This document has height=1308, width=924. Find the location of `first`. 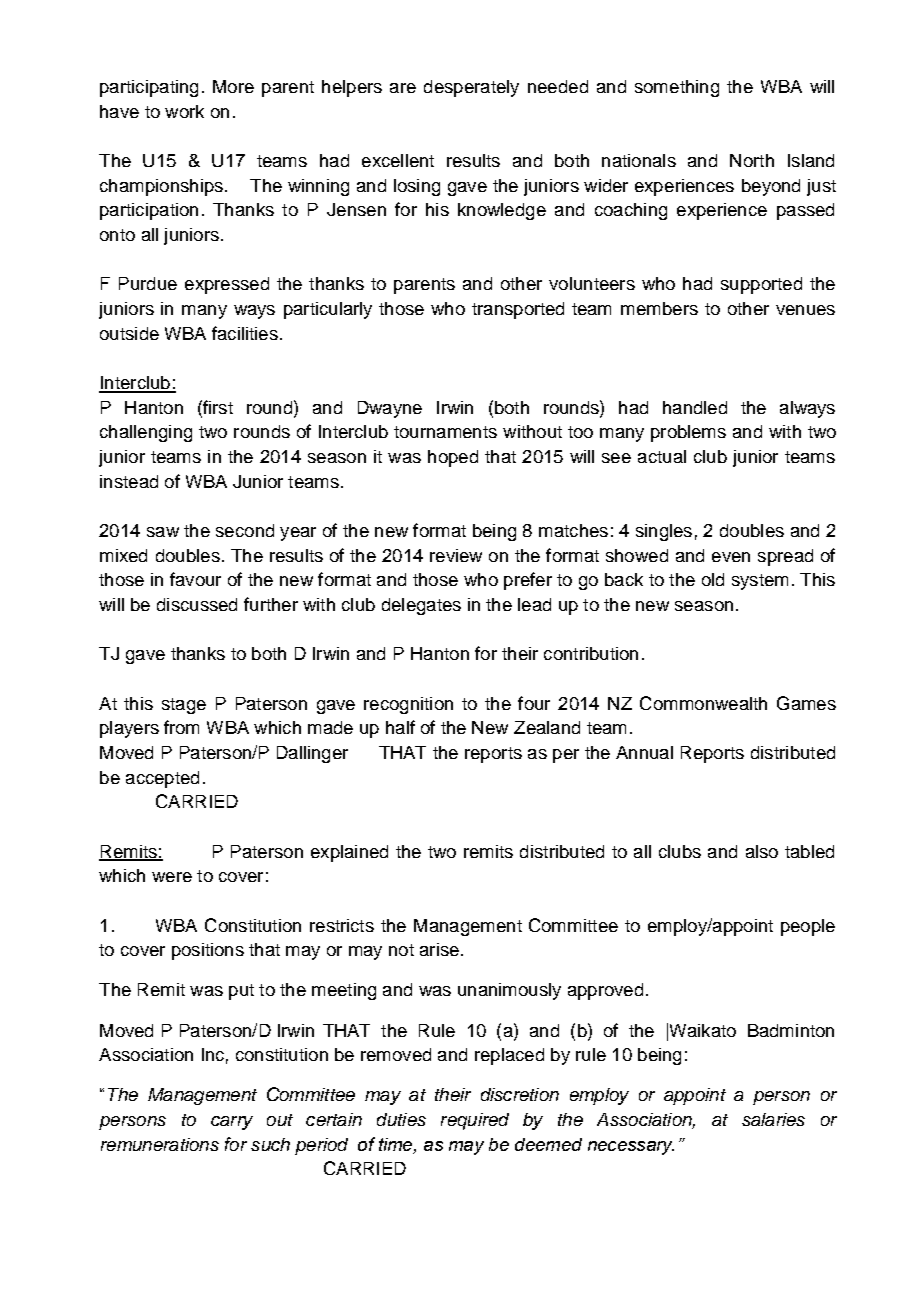

first is located at coordinates (217, 407).
